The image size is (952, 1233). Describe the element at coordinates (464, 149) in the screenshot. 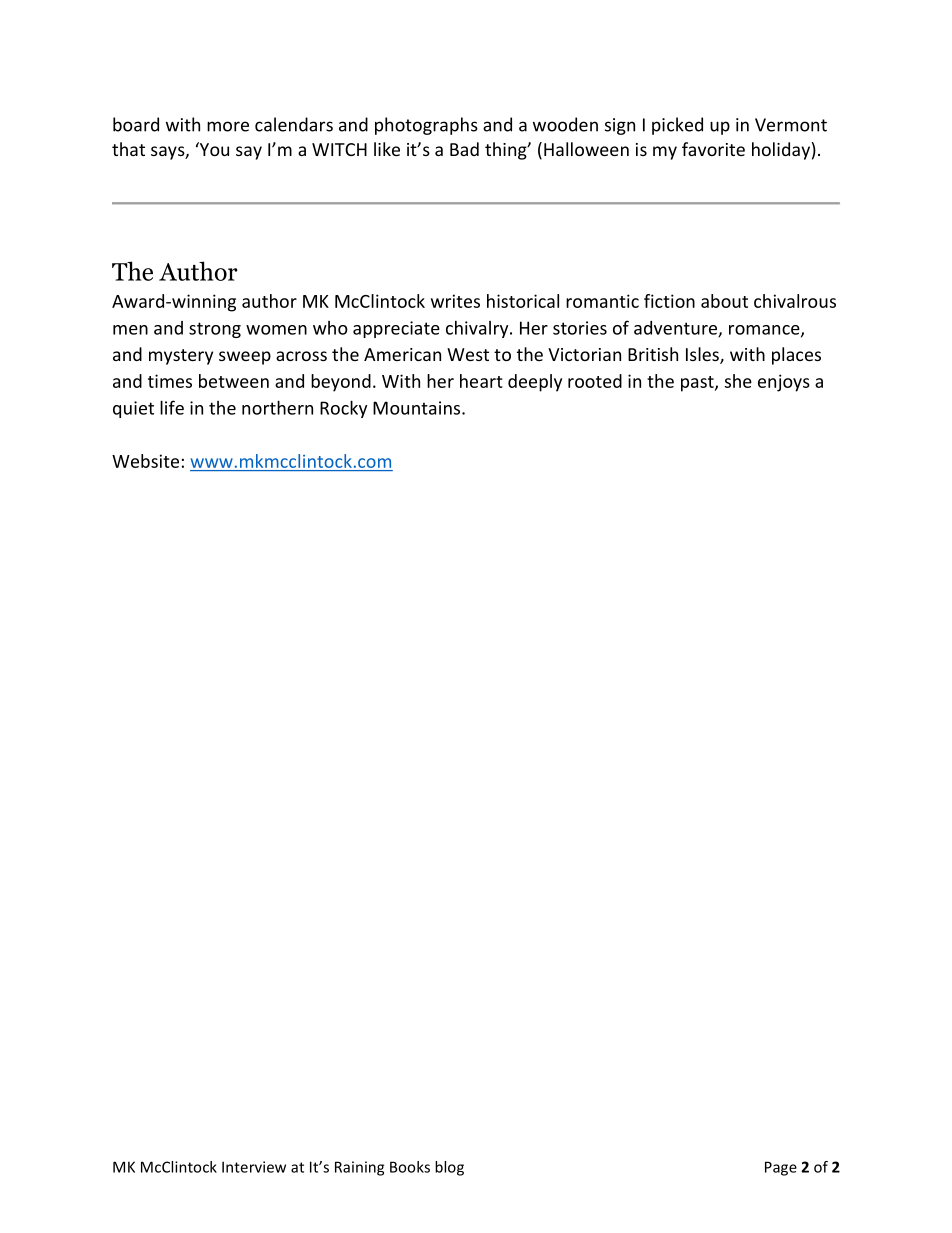

I see `Bad` at that location.
